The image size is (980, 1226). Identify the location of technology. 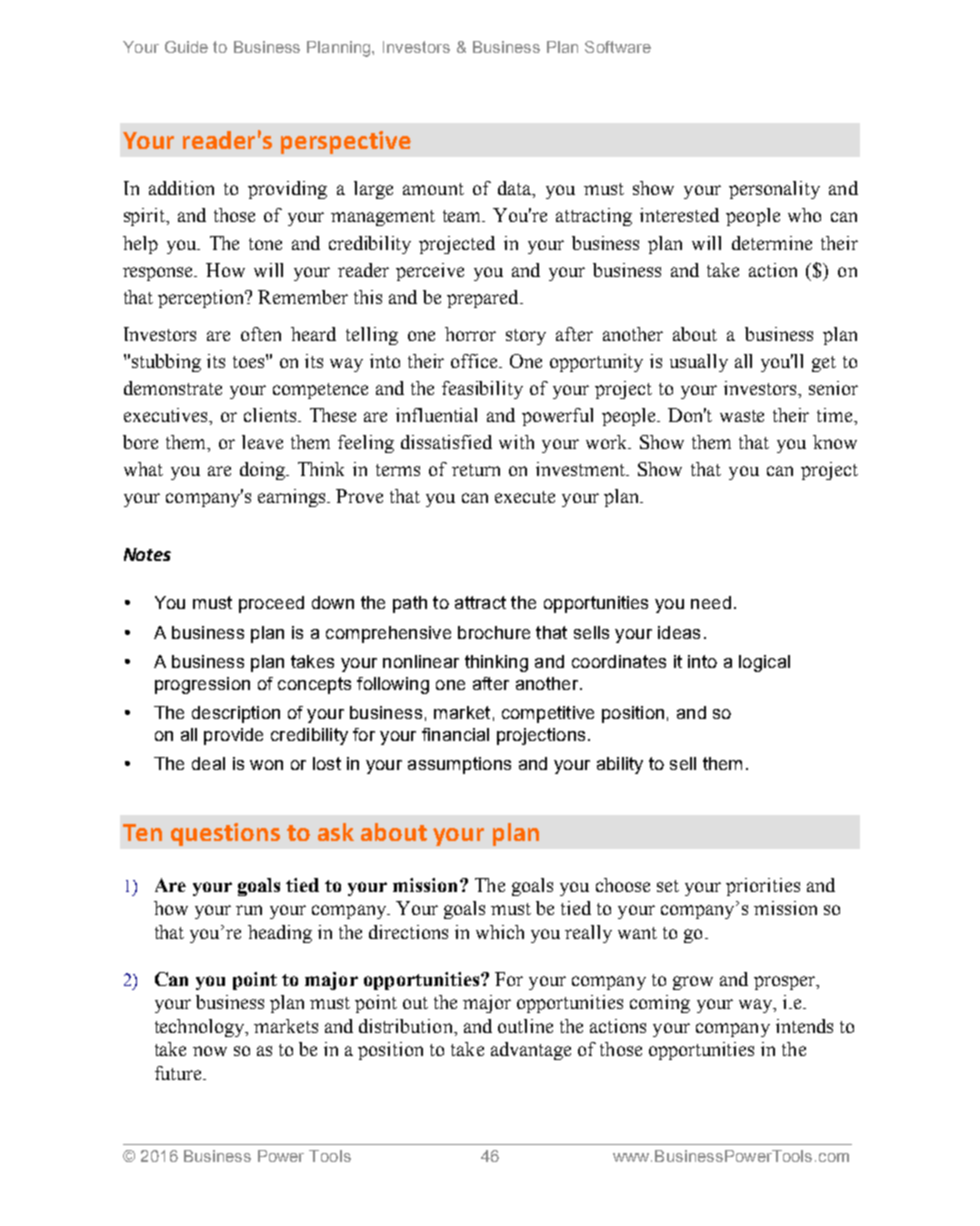
(201, 1028).
